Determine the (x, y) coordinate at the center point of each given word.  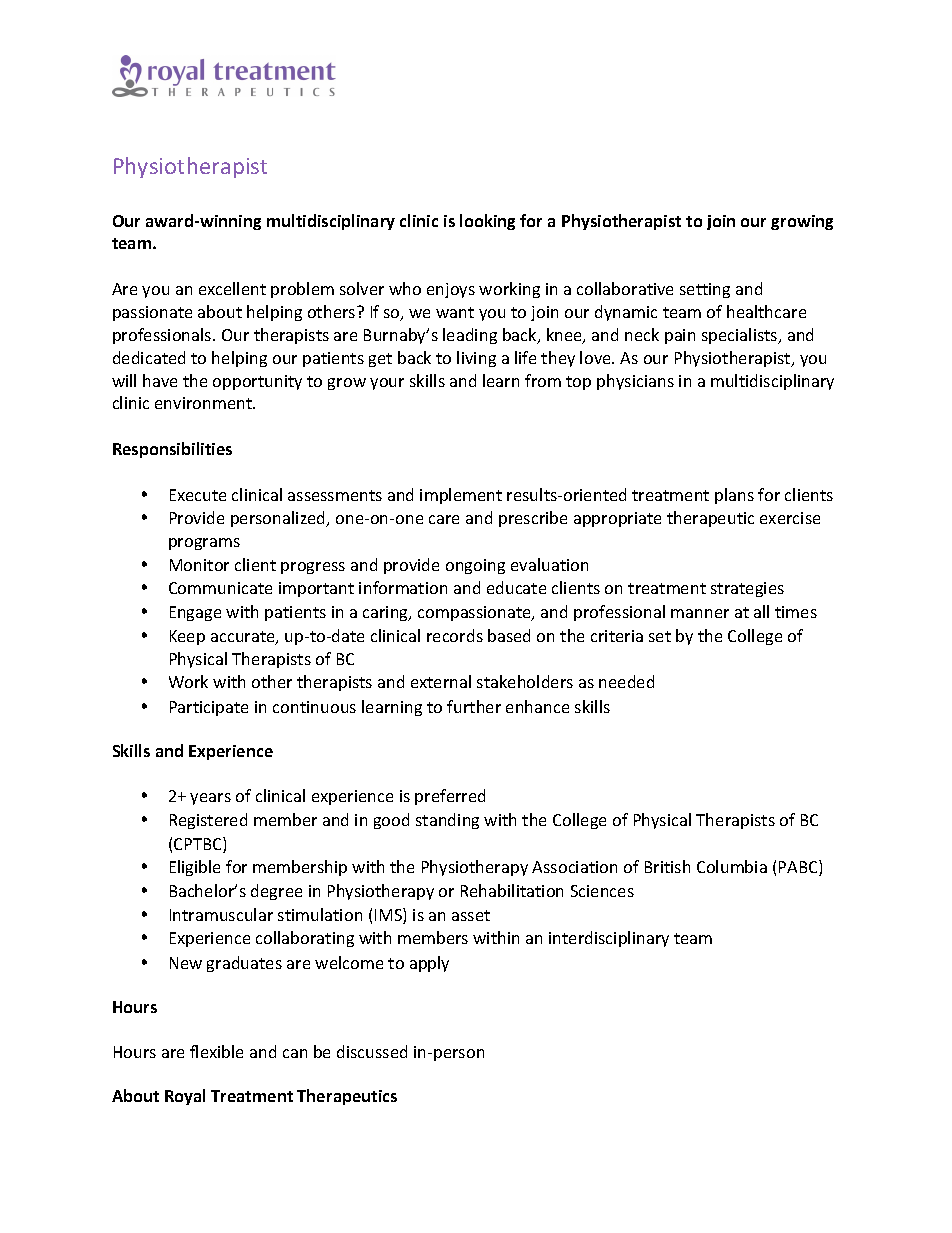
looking (487, 222)
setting (705, 290)
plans (734, 496)
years (210, 799)
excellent (232, 288)
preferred (450, 797)
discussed (372, 1051)
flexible (216, 1051)
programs (204, 544)
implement (461, 496)
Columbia (732, 866)
